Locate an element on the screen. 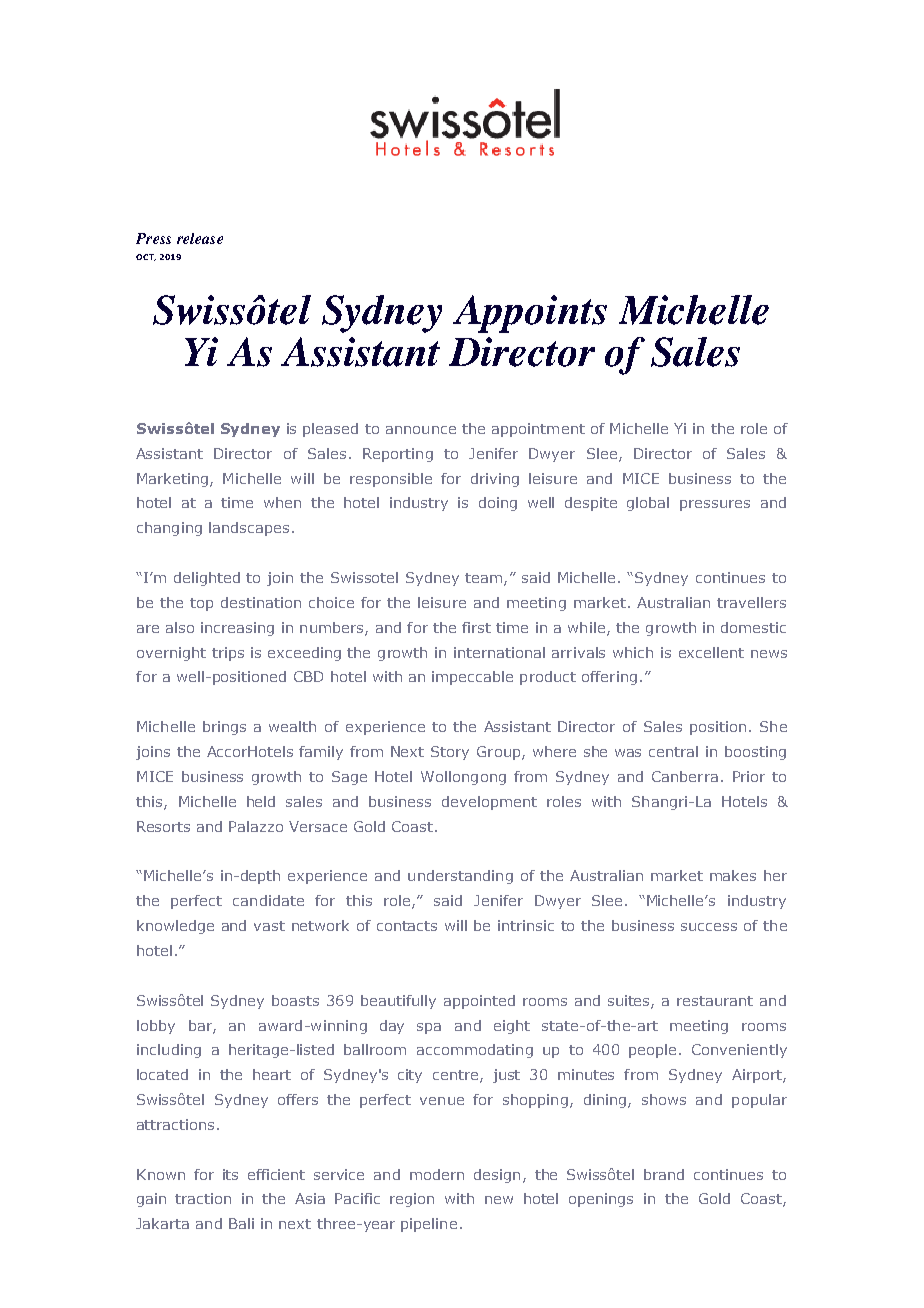  landscapes is located at coordinates (249, 529).
